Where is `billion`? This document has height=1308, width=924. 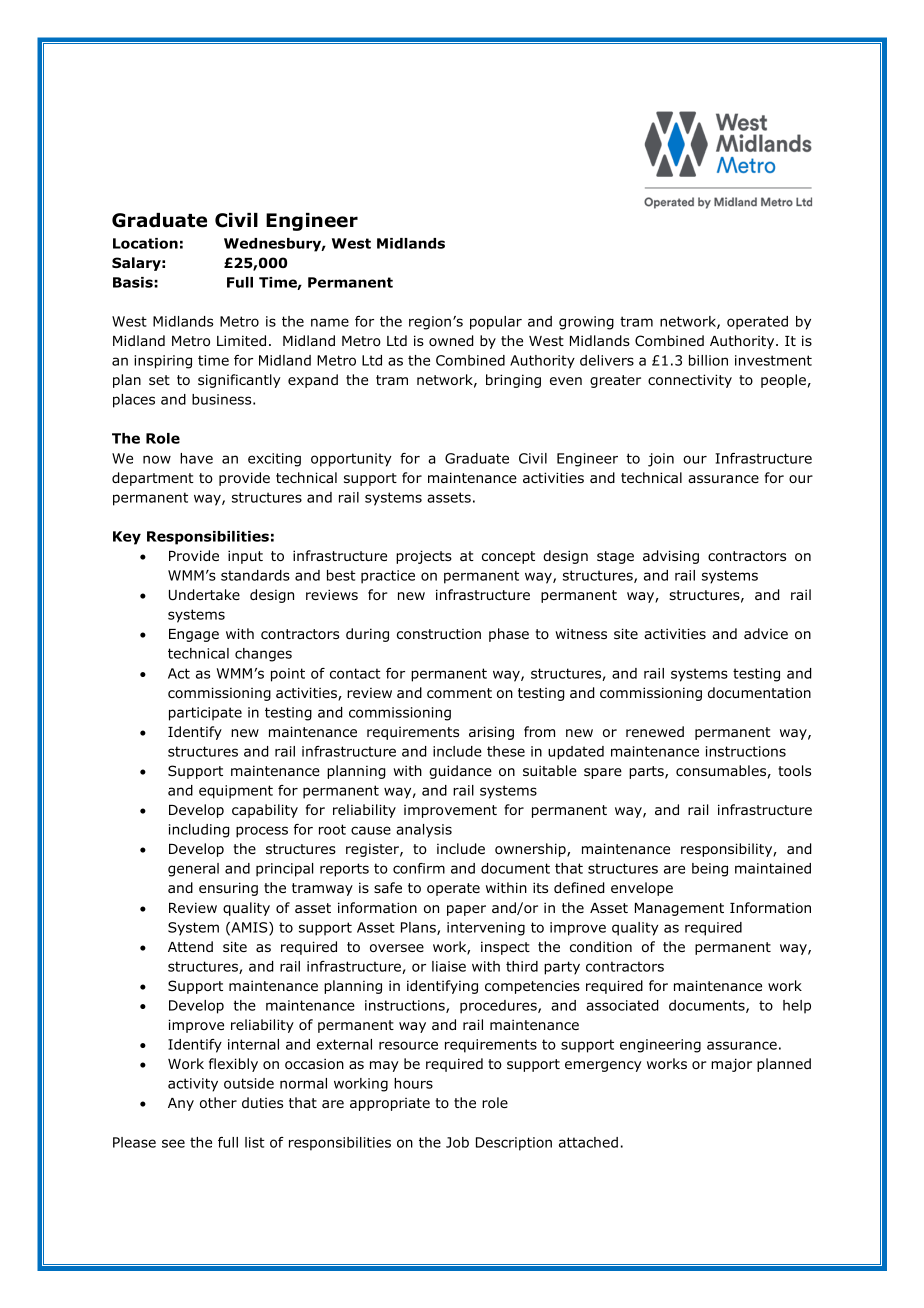 billion is located at coordinates (708, 360).
